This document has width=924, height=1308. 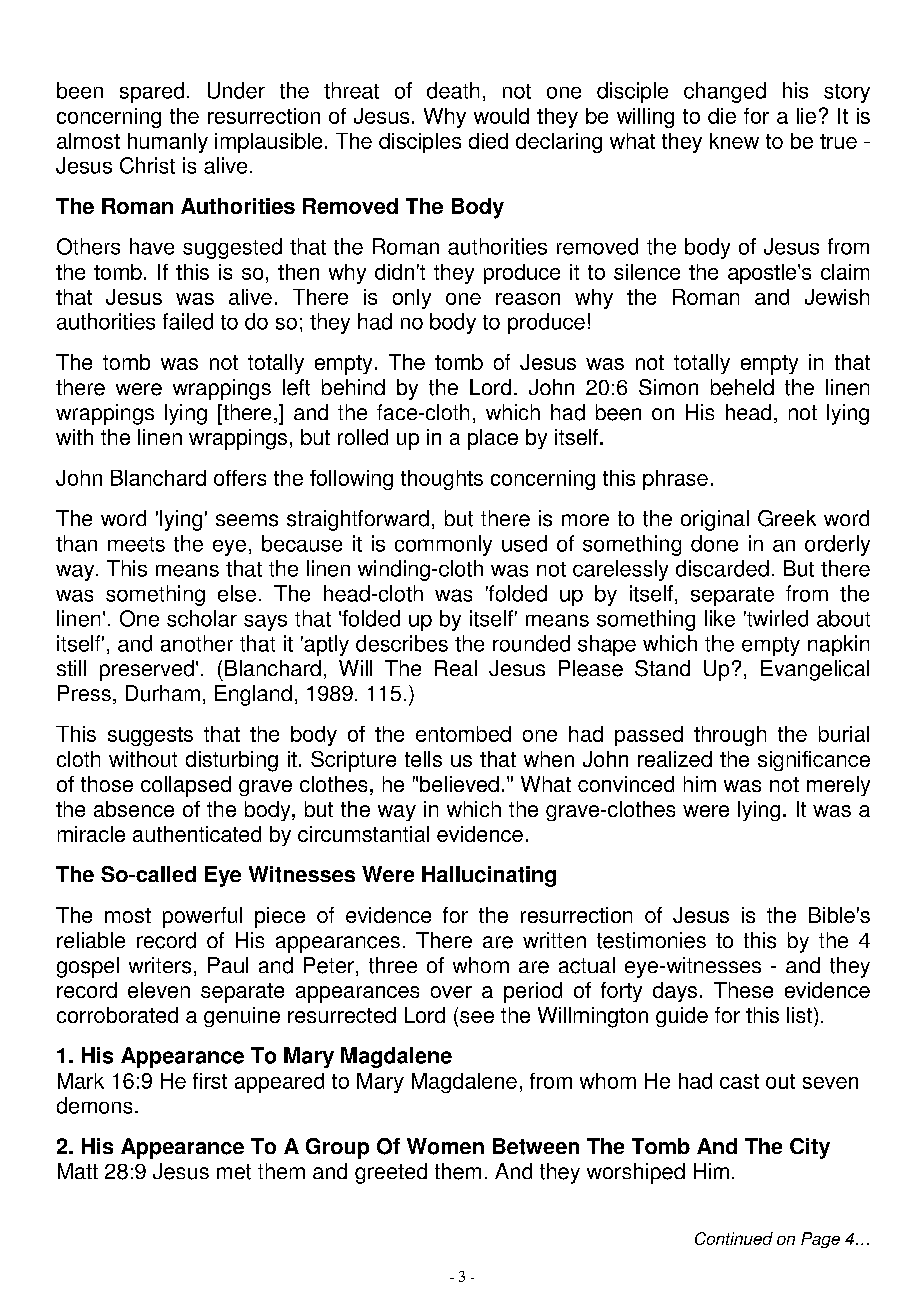 What do you see at coordinates (136, 544) in the document?
I see `meets` at bounding box center [136, 544].
